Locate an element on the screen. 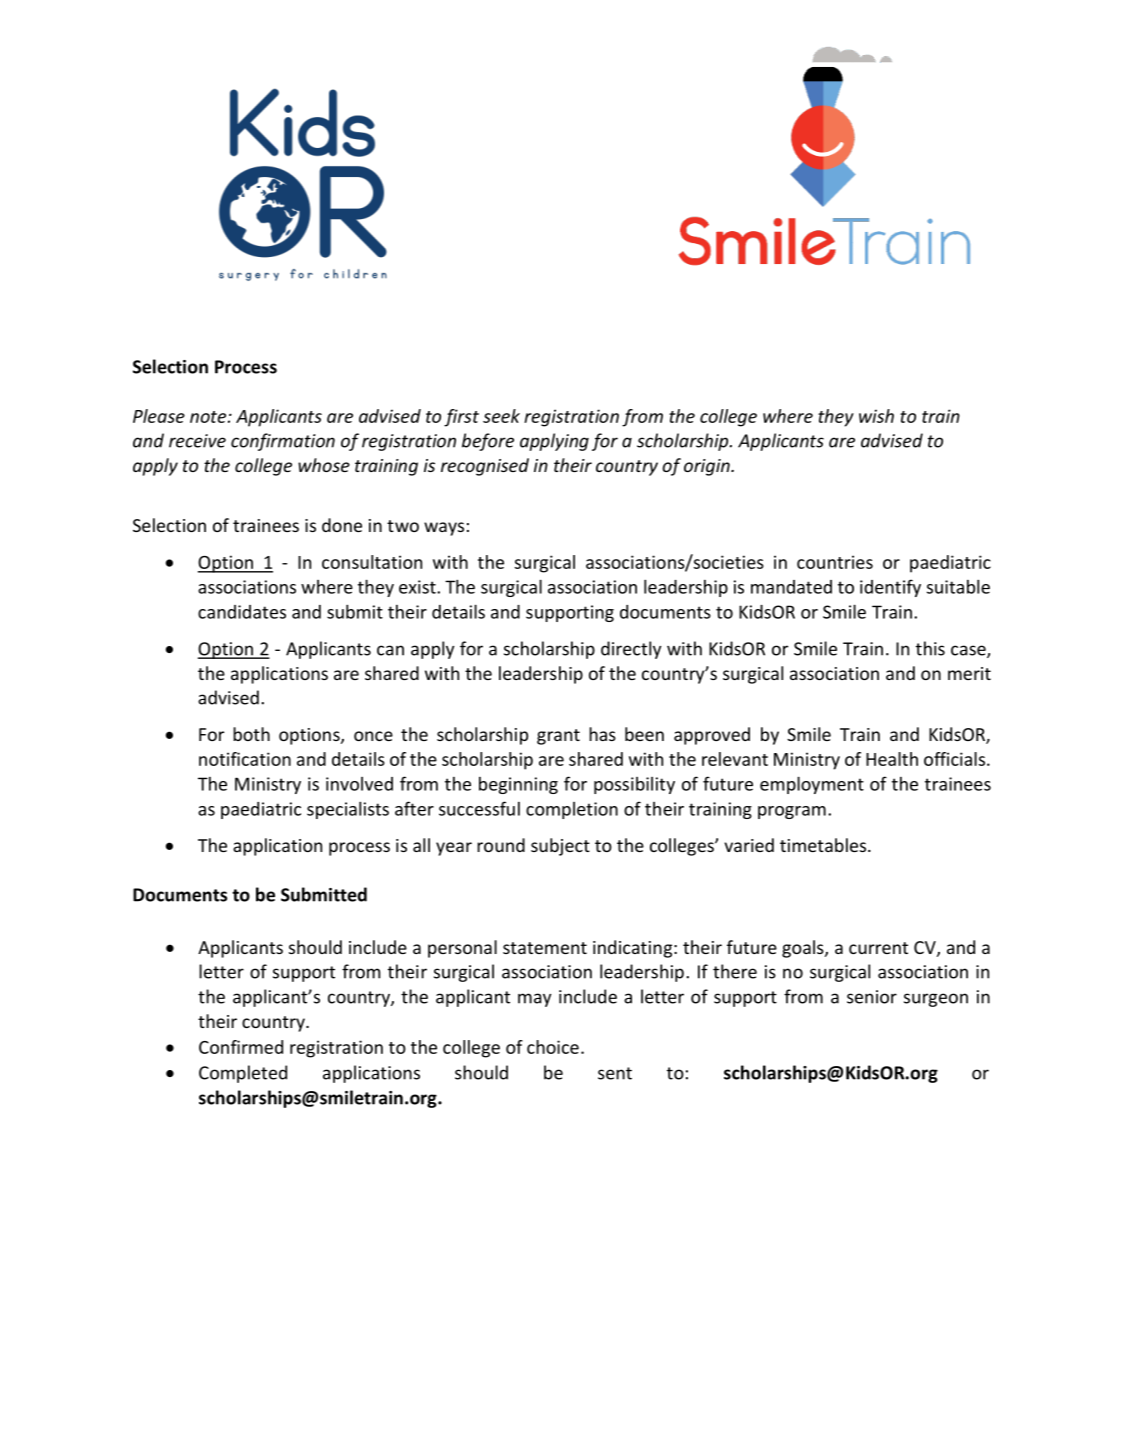  both is located at coordinates (251, 734).
